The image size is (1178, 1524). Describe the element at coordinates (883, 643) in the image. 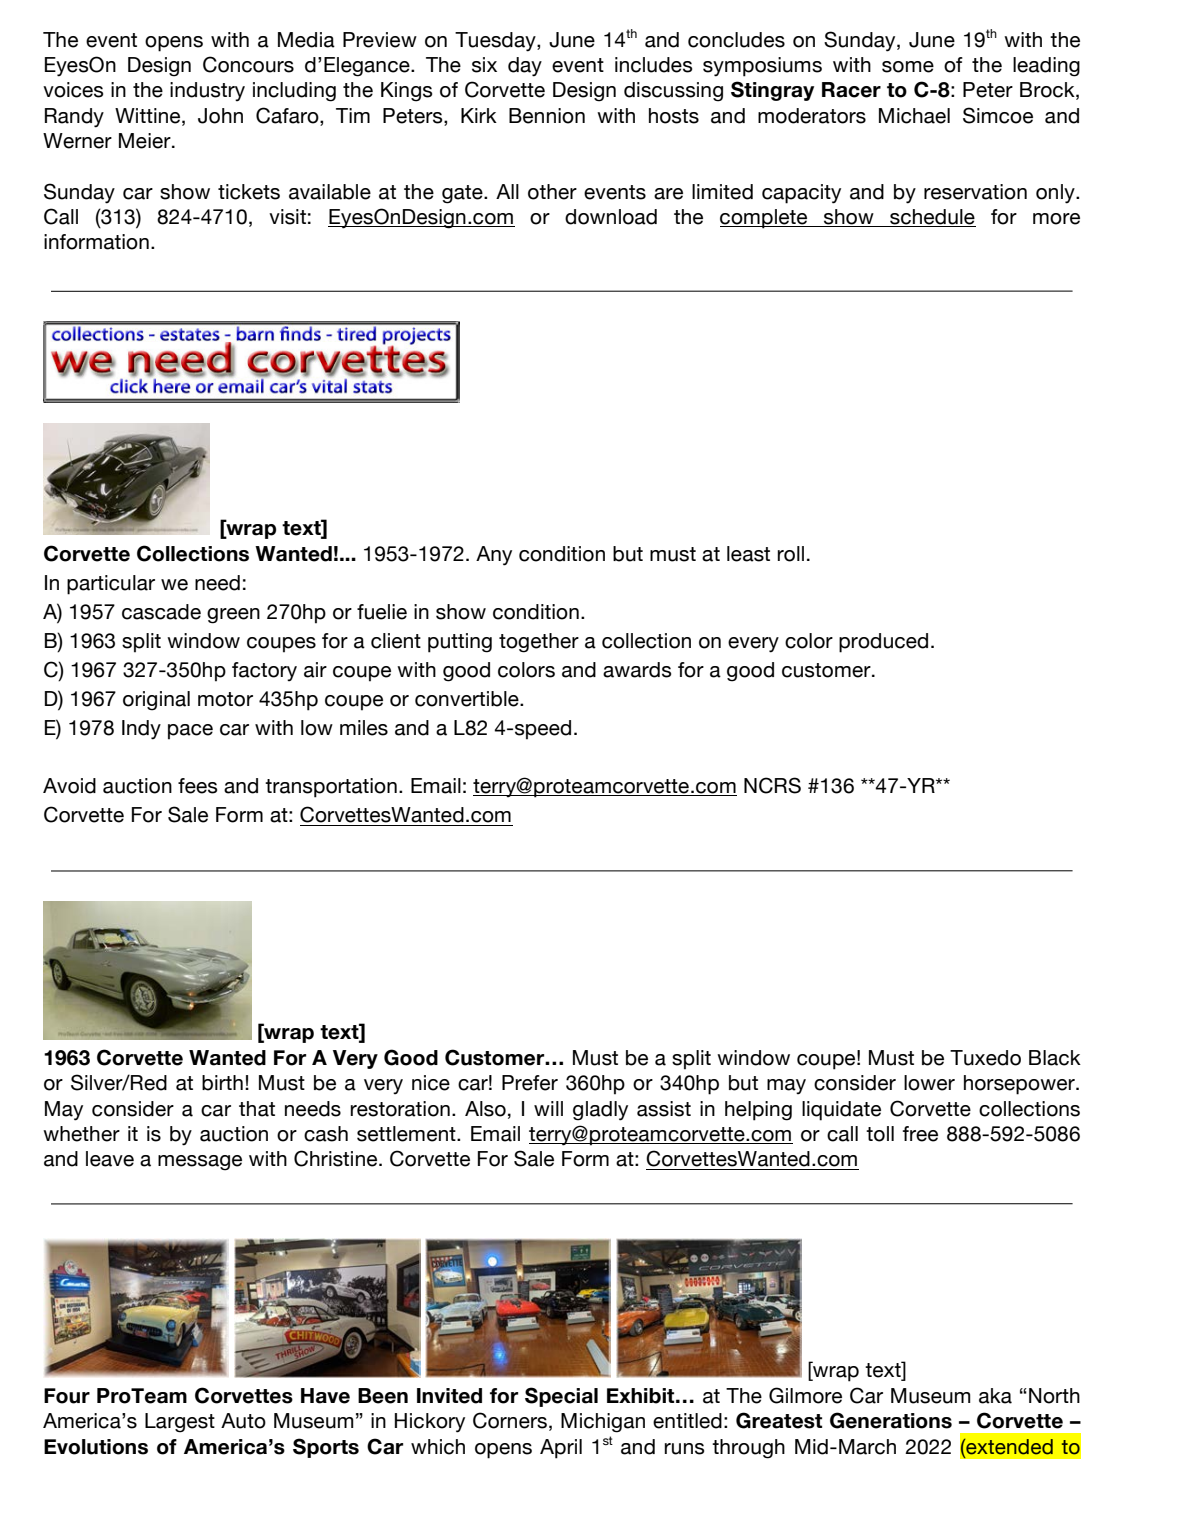

I see `produced` at that location.
